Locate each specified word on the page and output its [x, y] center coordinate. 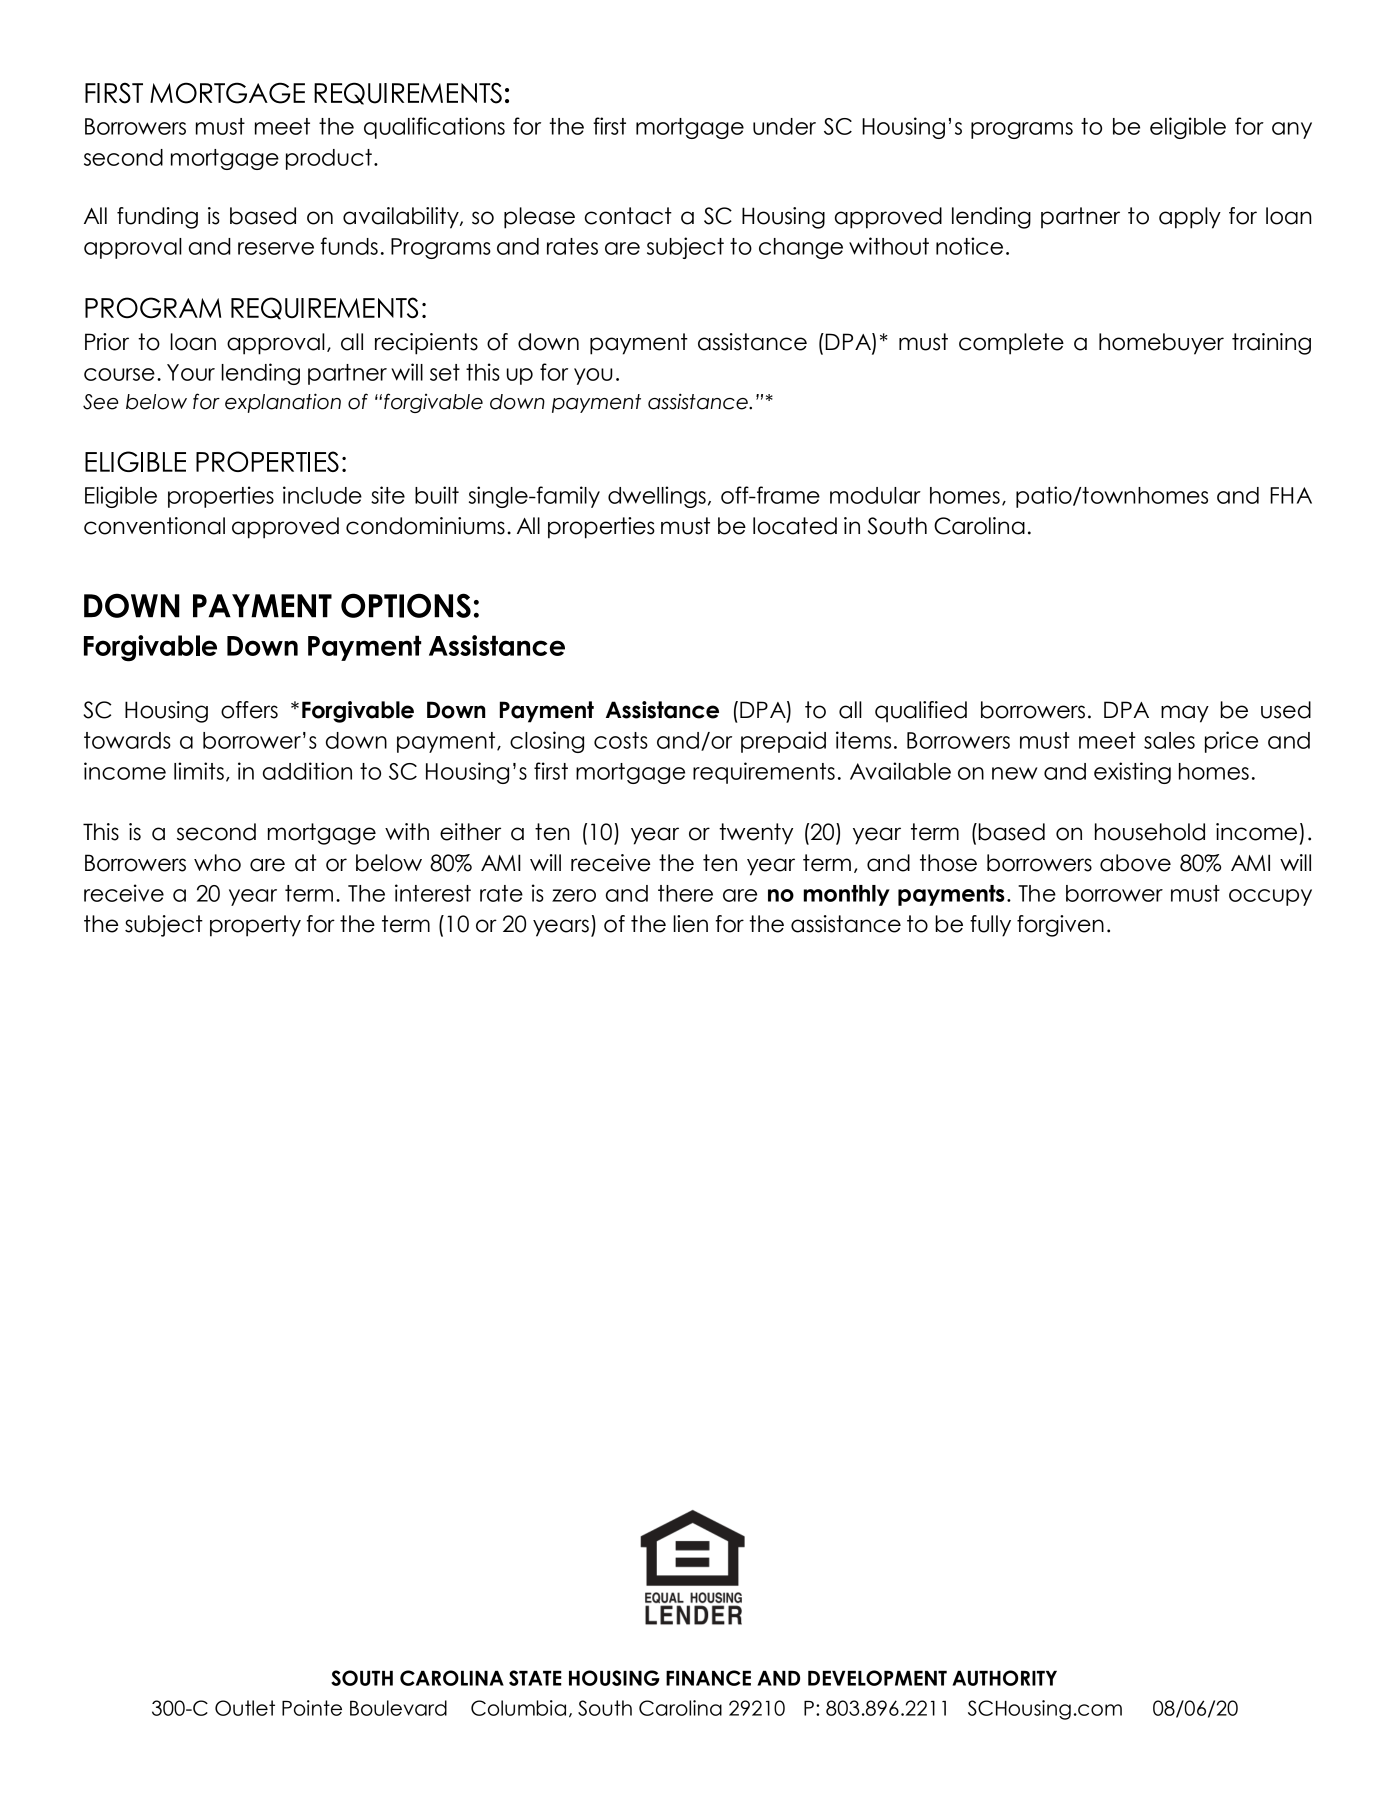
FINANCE [708, 1678]
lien [690, 924]
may [1185, 714]
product [329, 159]
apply [1190, 218]
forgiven [1060, 926]
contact [628, 216]
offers [249, 710]
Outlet [245, 1708]
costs [621, 740]
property [255, 926]
